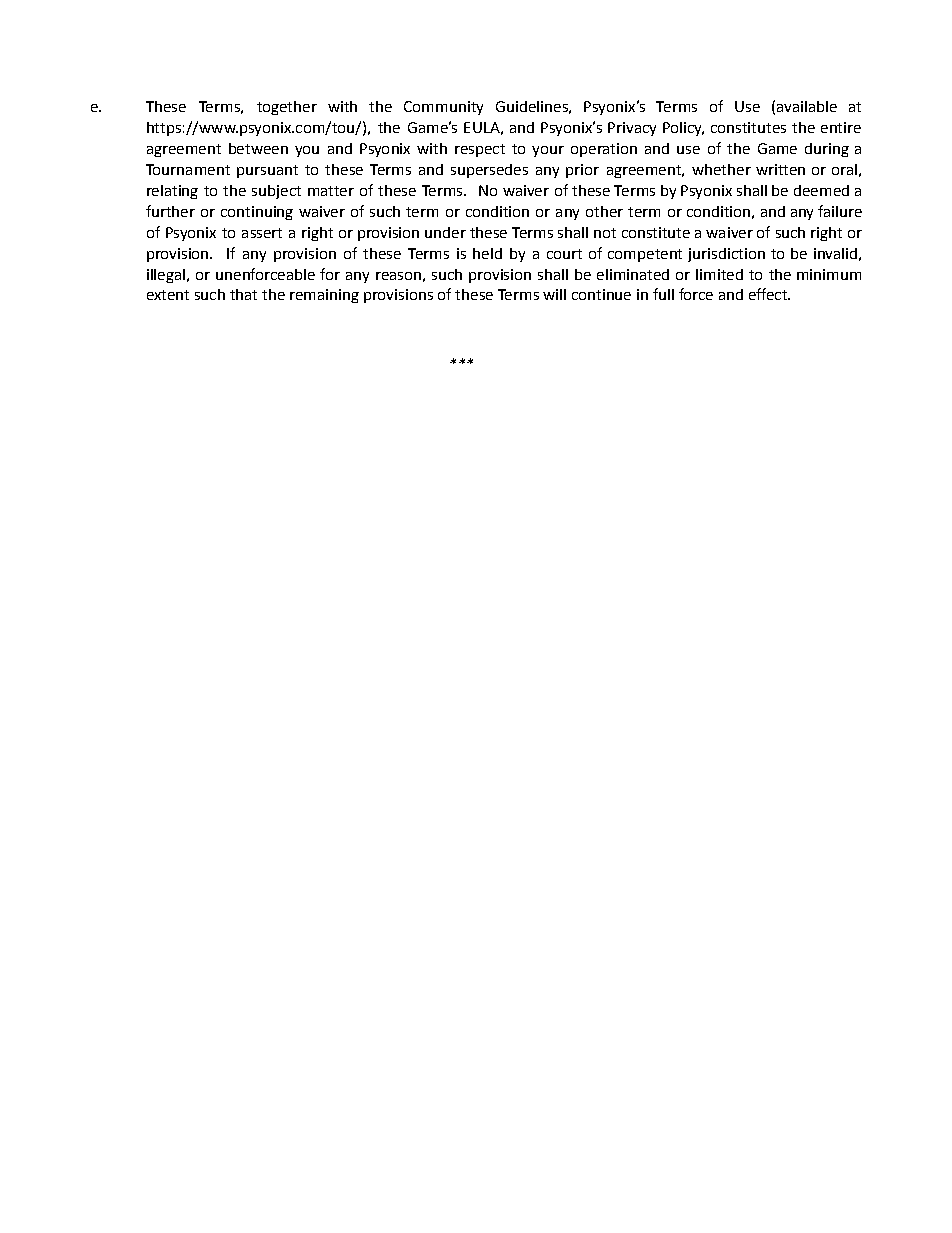  Describe the element at coordinates (840, 211) in the page. I see `failure` at that location.
